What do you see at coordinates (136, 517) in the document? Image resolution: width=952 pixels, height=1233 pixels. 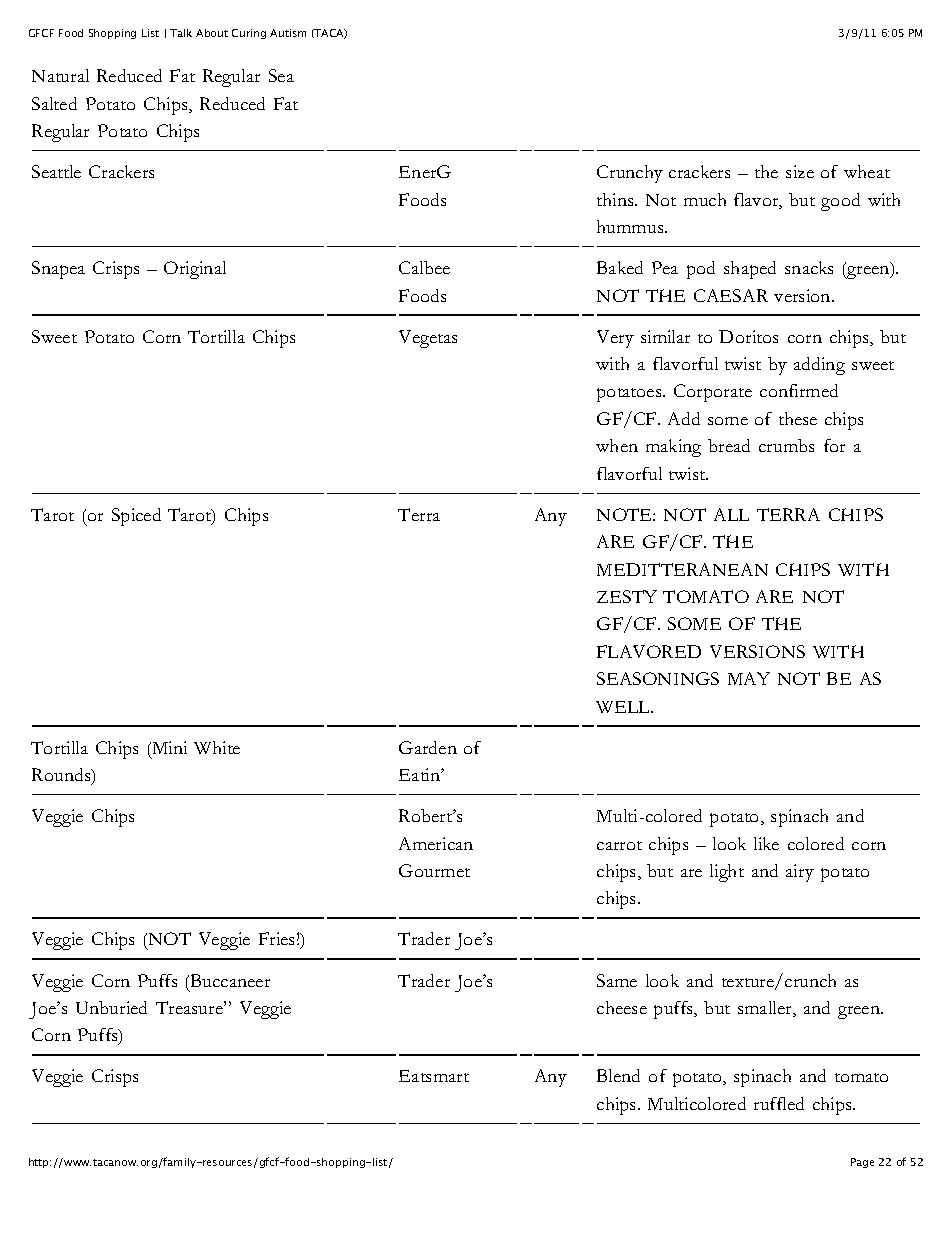 I see `Spiced` at bounding box center [136, 517].
